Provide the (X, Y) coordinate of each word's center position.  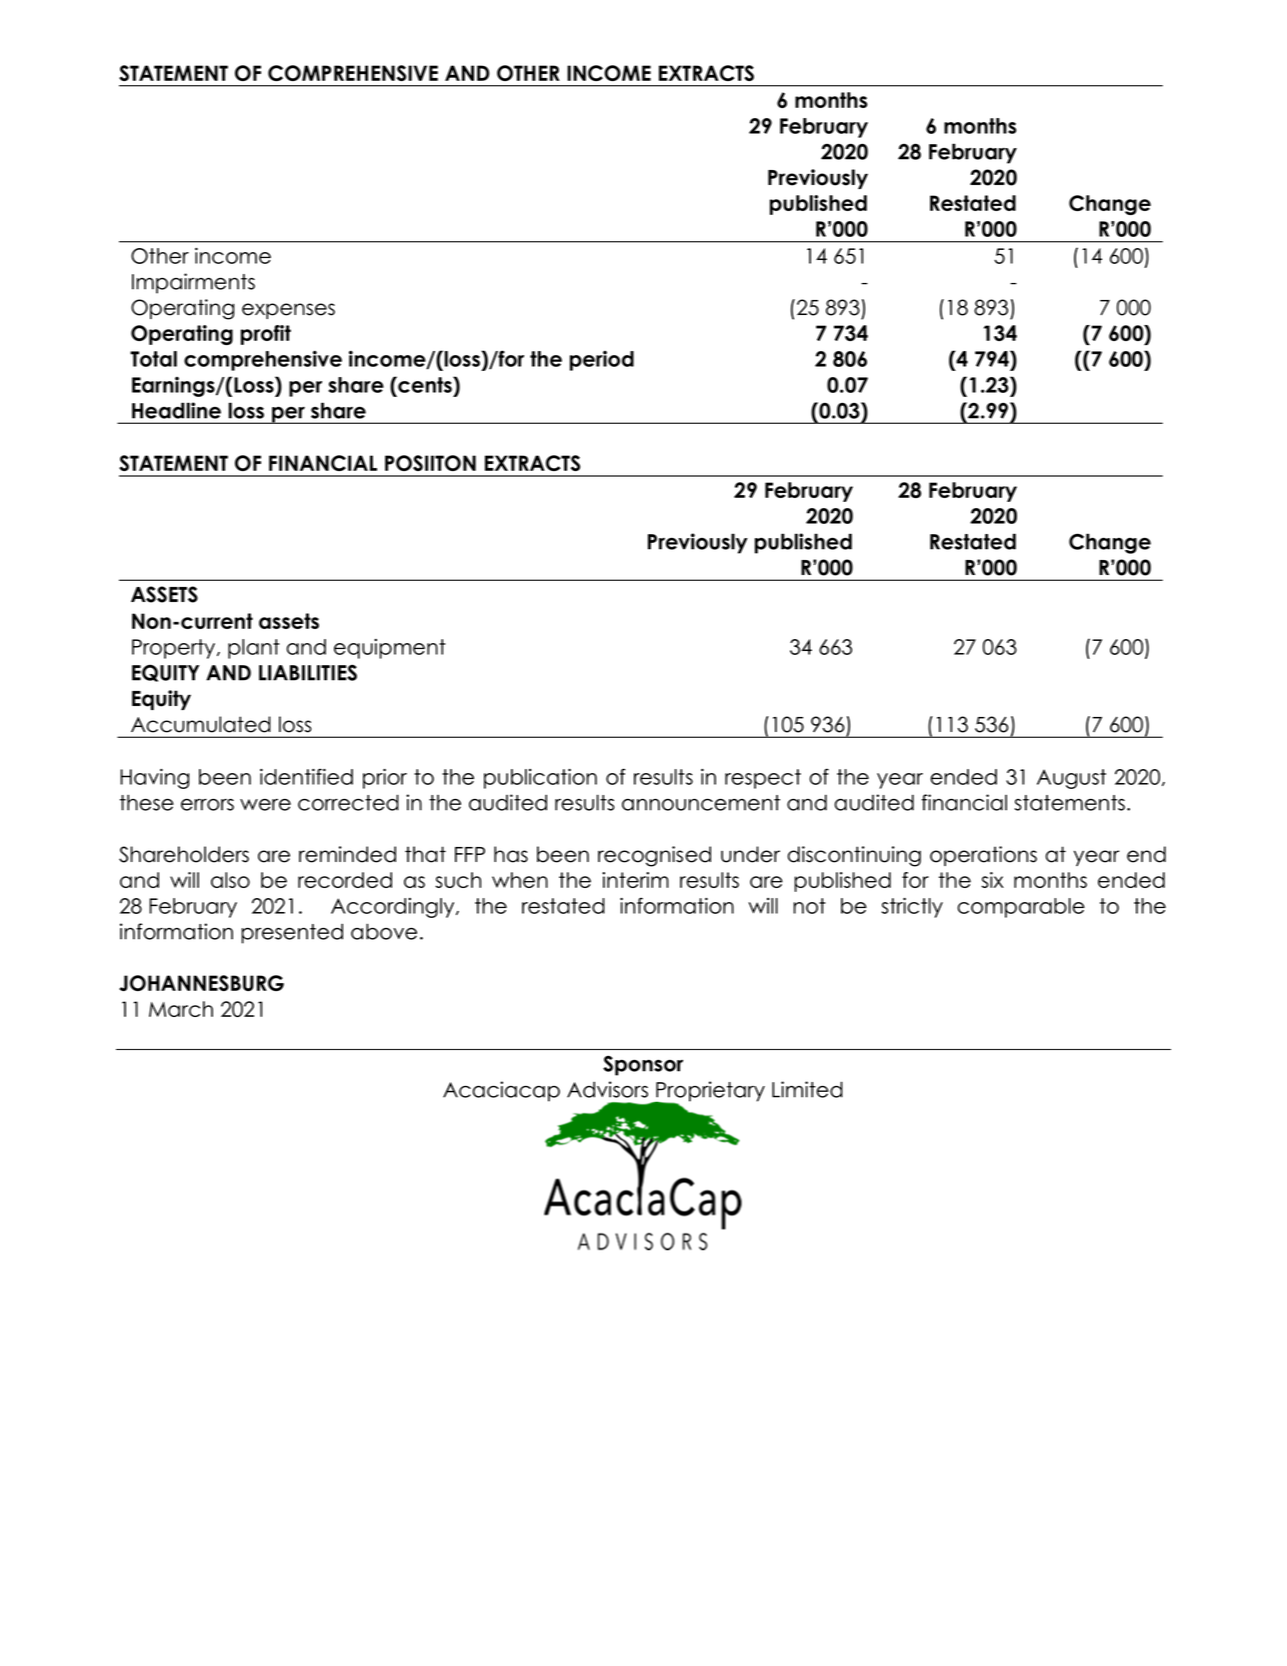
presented (292, 933)
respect (763, 779)
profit (266, 335)
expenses (288, 311)
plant (254, 649)
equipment (390, 649)
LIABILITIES (308, 672)
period (602, 361)
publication (540, 779)
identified (306, 776)
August (1071, 779)
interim (635, 880)
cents (425, 384)
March (181, 1009)
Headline (176, 410)
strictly (912, 908)
